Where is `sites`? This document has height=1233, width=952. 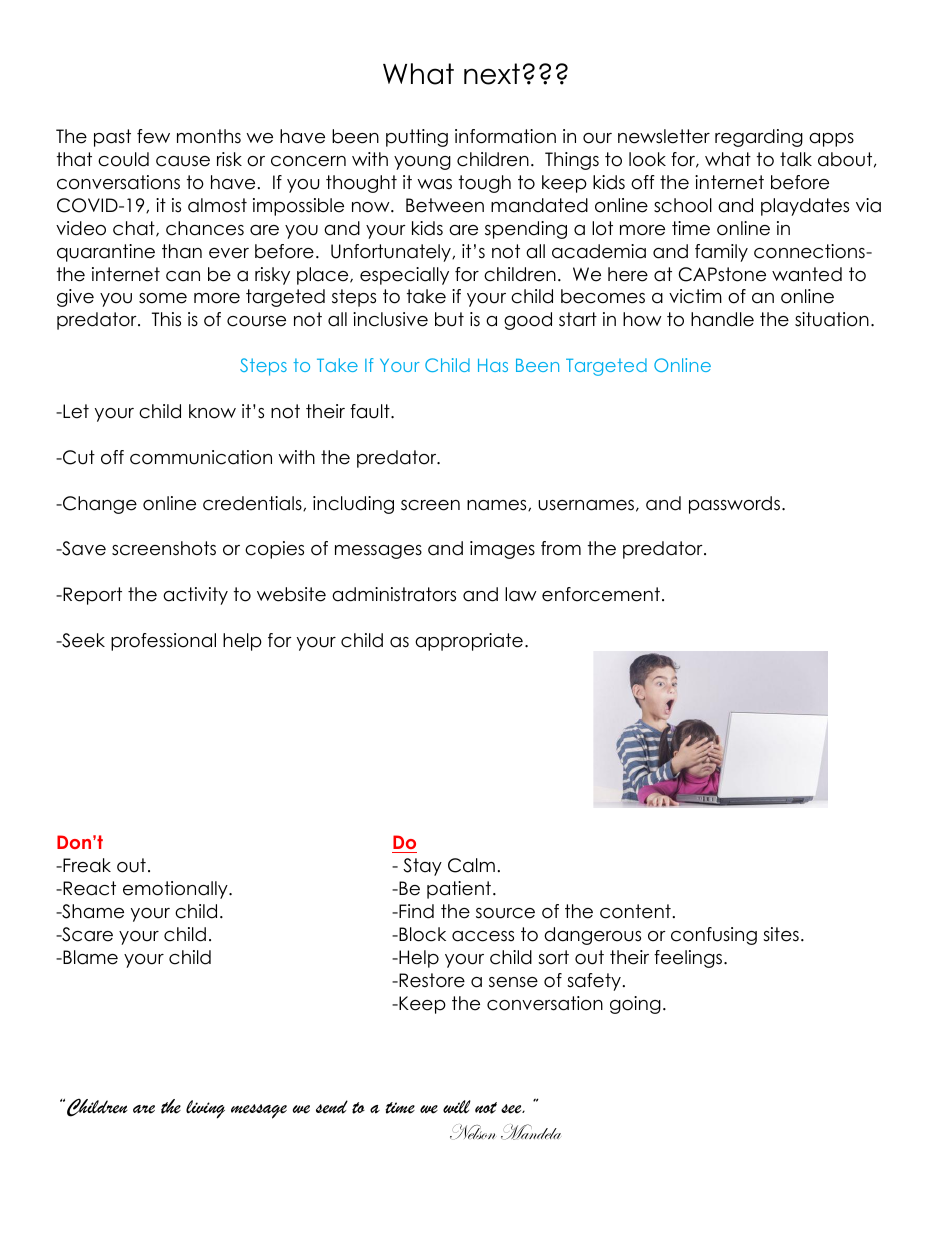
sites is located at coordinates (781, 934).
